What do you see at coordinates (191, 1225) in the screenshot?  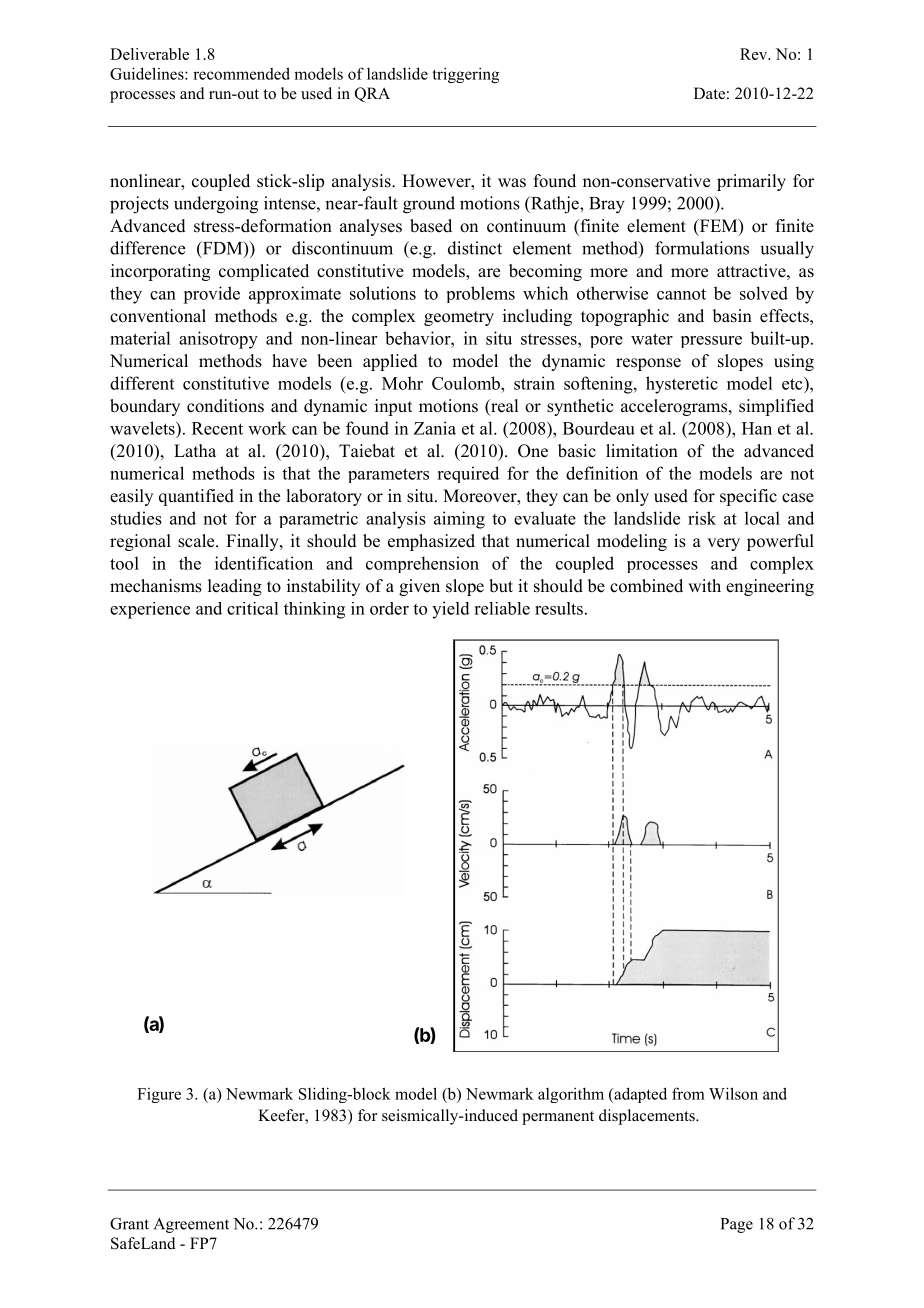 I see `Agreement` at bounding box center [191, 1225].
